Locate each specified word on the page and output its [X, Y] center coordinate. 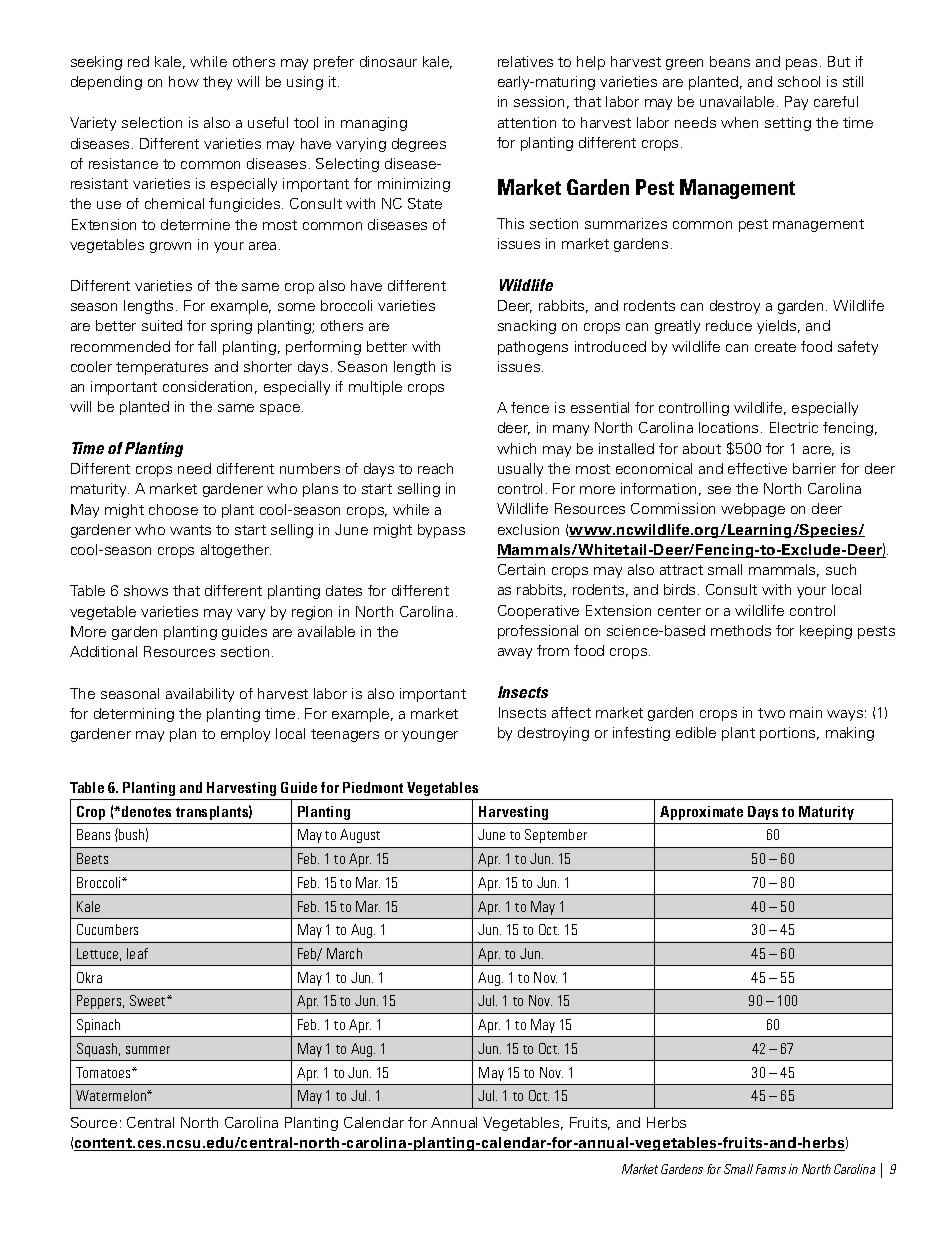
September [556, 836]
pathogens [533, 348]
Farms [771, 1169]
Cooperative [538, 612]
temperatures [162, 368]
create [775, 347]
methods [741, 630]
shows [146, 590]
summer [148, 1050]
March [344, 953]
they [217, 83]
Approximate [701, 813]
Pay [796, 103]
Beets [92, 858]
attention [527, 122]
